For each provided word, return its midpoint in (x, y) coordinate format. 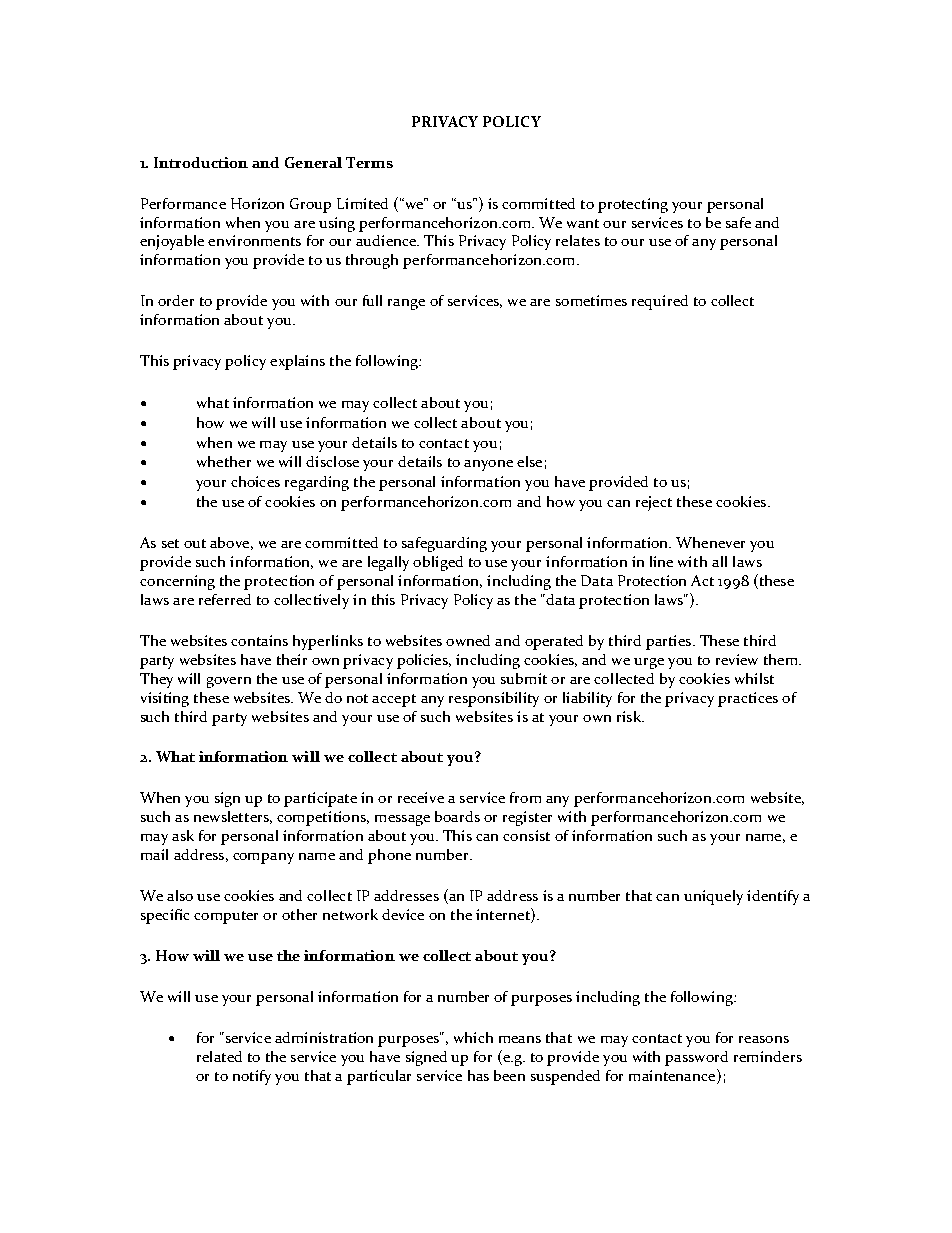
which (473, 1037)
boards (457, 816)
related (219, 1056)
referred (225, 599)
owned (468, 640)
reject (654, 503)
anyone (488, 465)
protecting (633, 205)
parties (668, 642)
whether (224, 461)
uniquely (713, 897)
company (263, 858)
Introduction (201, 162)
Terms (369, 162)
